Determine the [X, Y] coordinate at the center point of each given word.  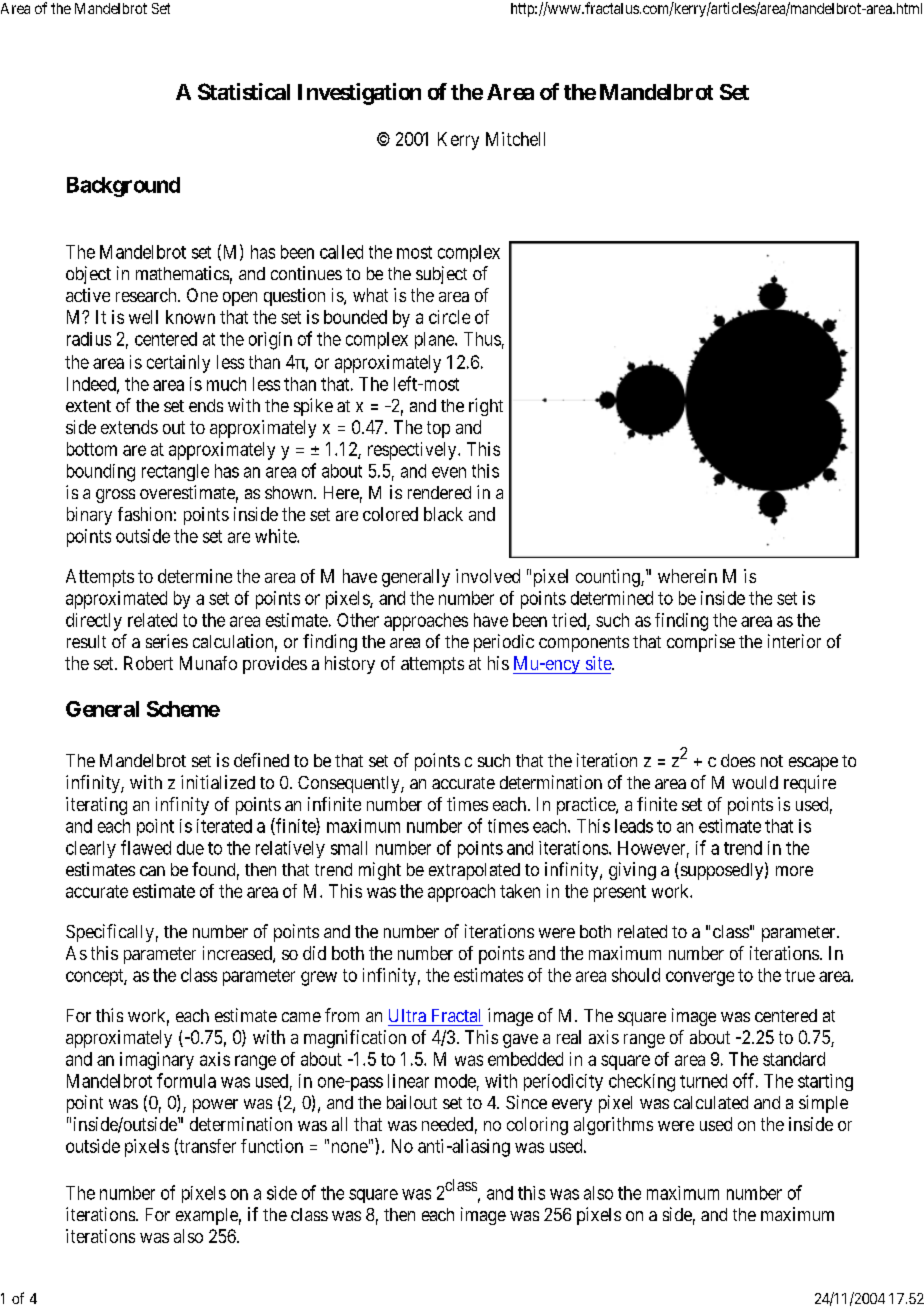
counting [609, 578]
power [215, 1106]
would [755, 782]
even [449, 472]
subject [441, 275]
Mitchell [515, 139]
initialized [218, 782]
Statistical [244, 91]
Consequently [350, 784]
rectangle [175, 472]
